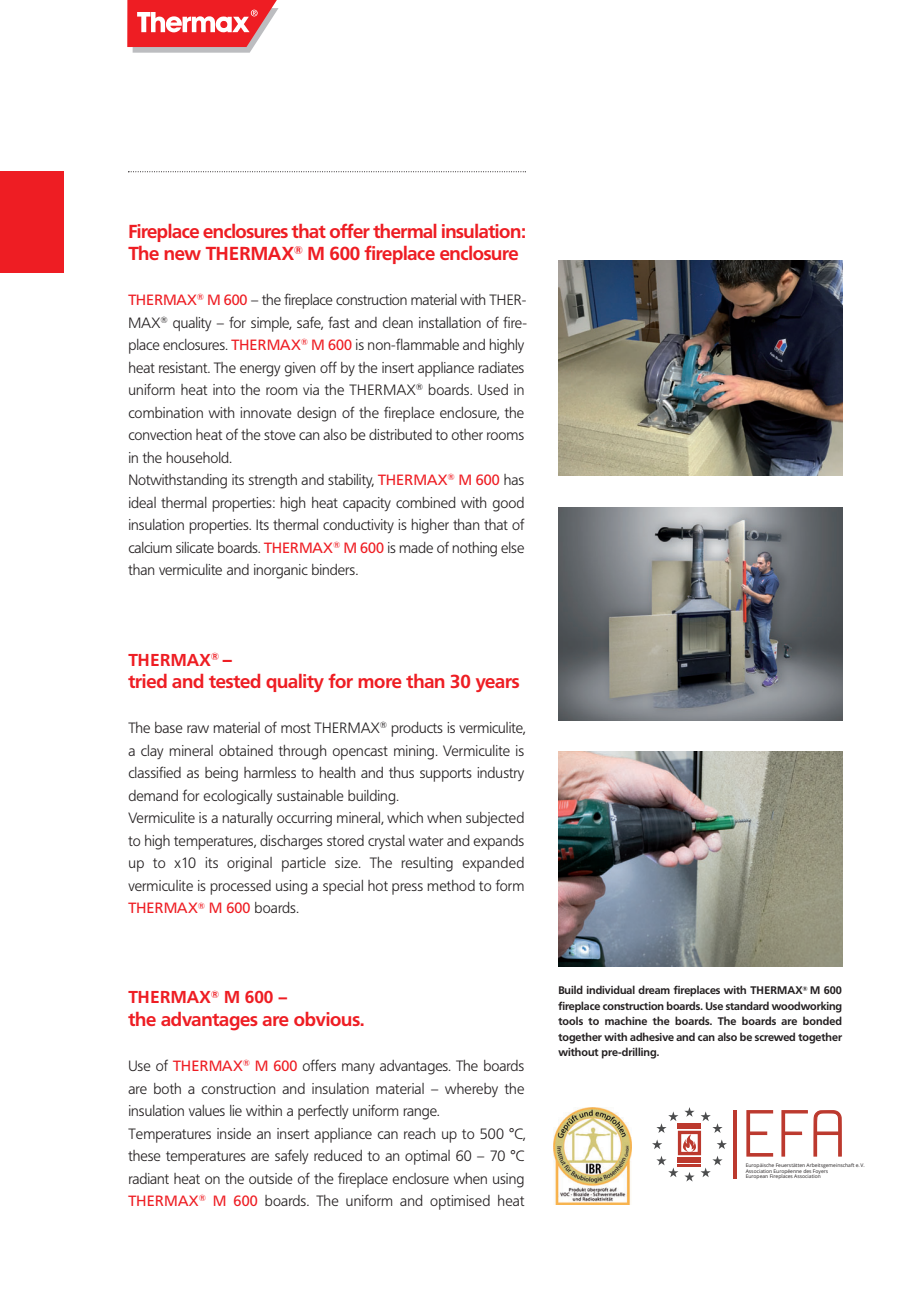 This screenshot has width=924, height=1308. What do you see at coordinates (501, 367) in the screenshot?
I see `radiates` at bounding box center [501, 367].
